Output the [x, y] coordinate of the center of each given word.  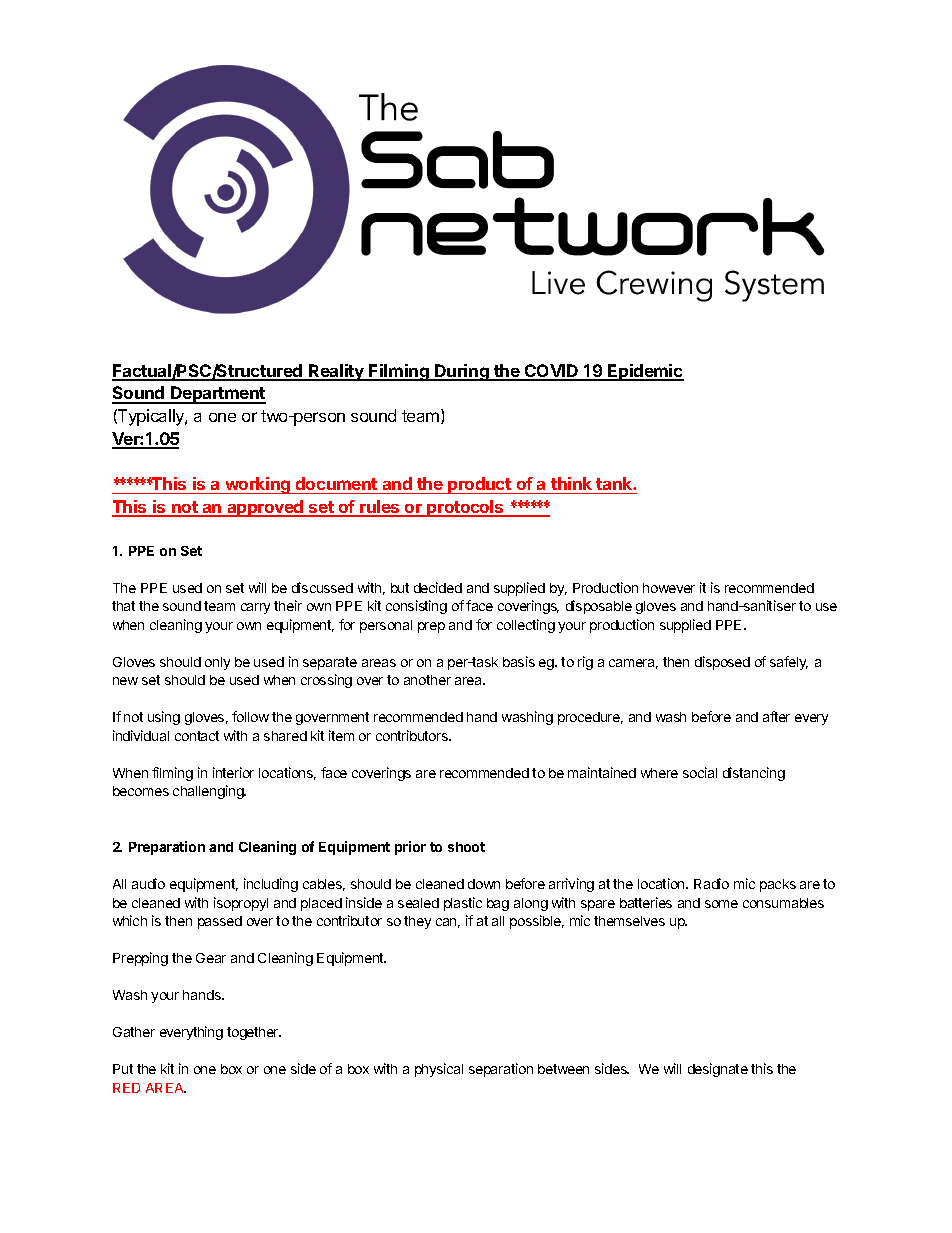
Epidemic [645, 372]
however [669, 588]
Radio [711, 883]
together [254, 1033]
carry [255, 608]
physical [439, 1070]
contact [197, 736]
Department [217, 395]
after [776, 716]
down [484, 884]
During [462, 372]
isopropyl [241, 904]
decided [438, 587]
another [427, 680]
